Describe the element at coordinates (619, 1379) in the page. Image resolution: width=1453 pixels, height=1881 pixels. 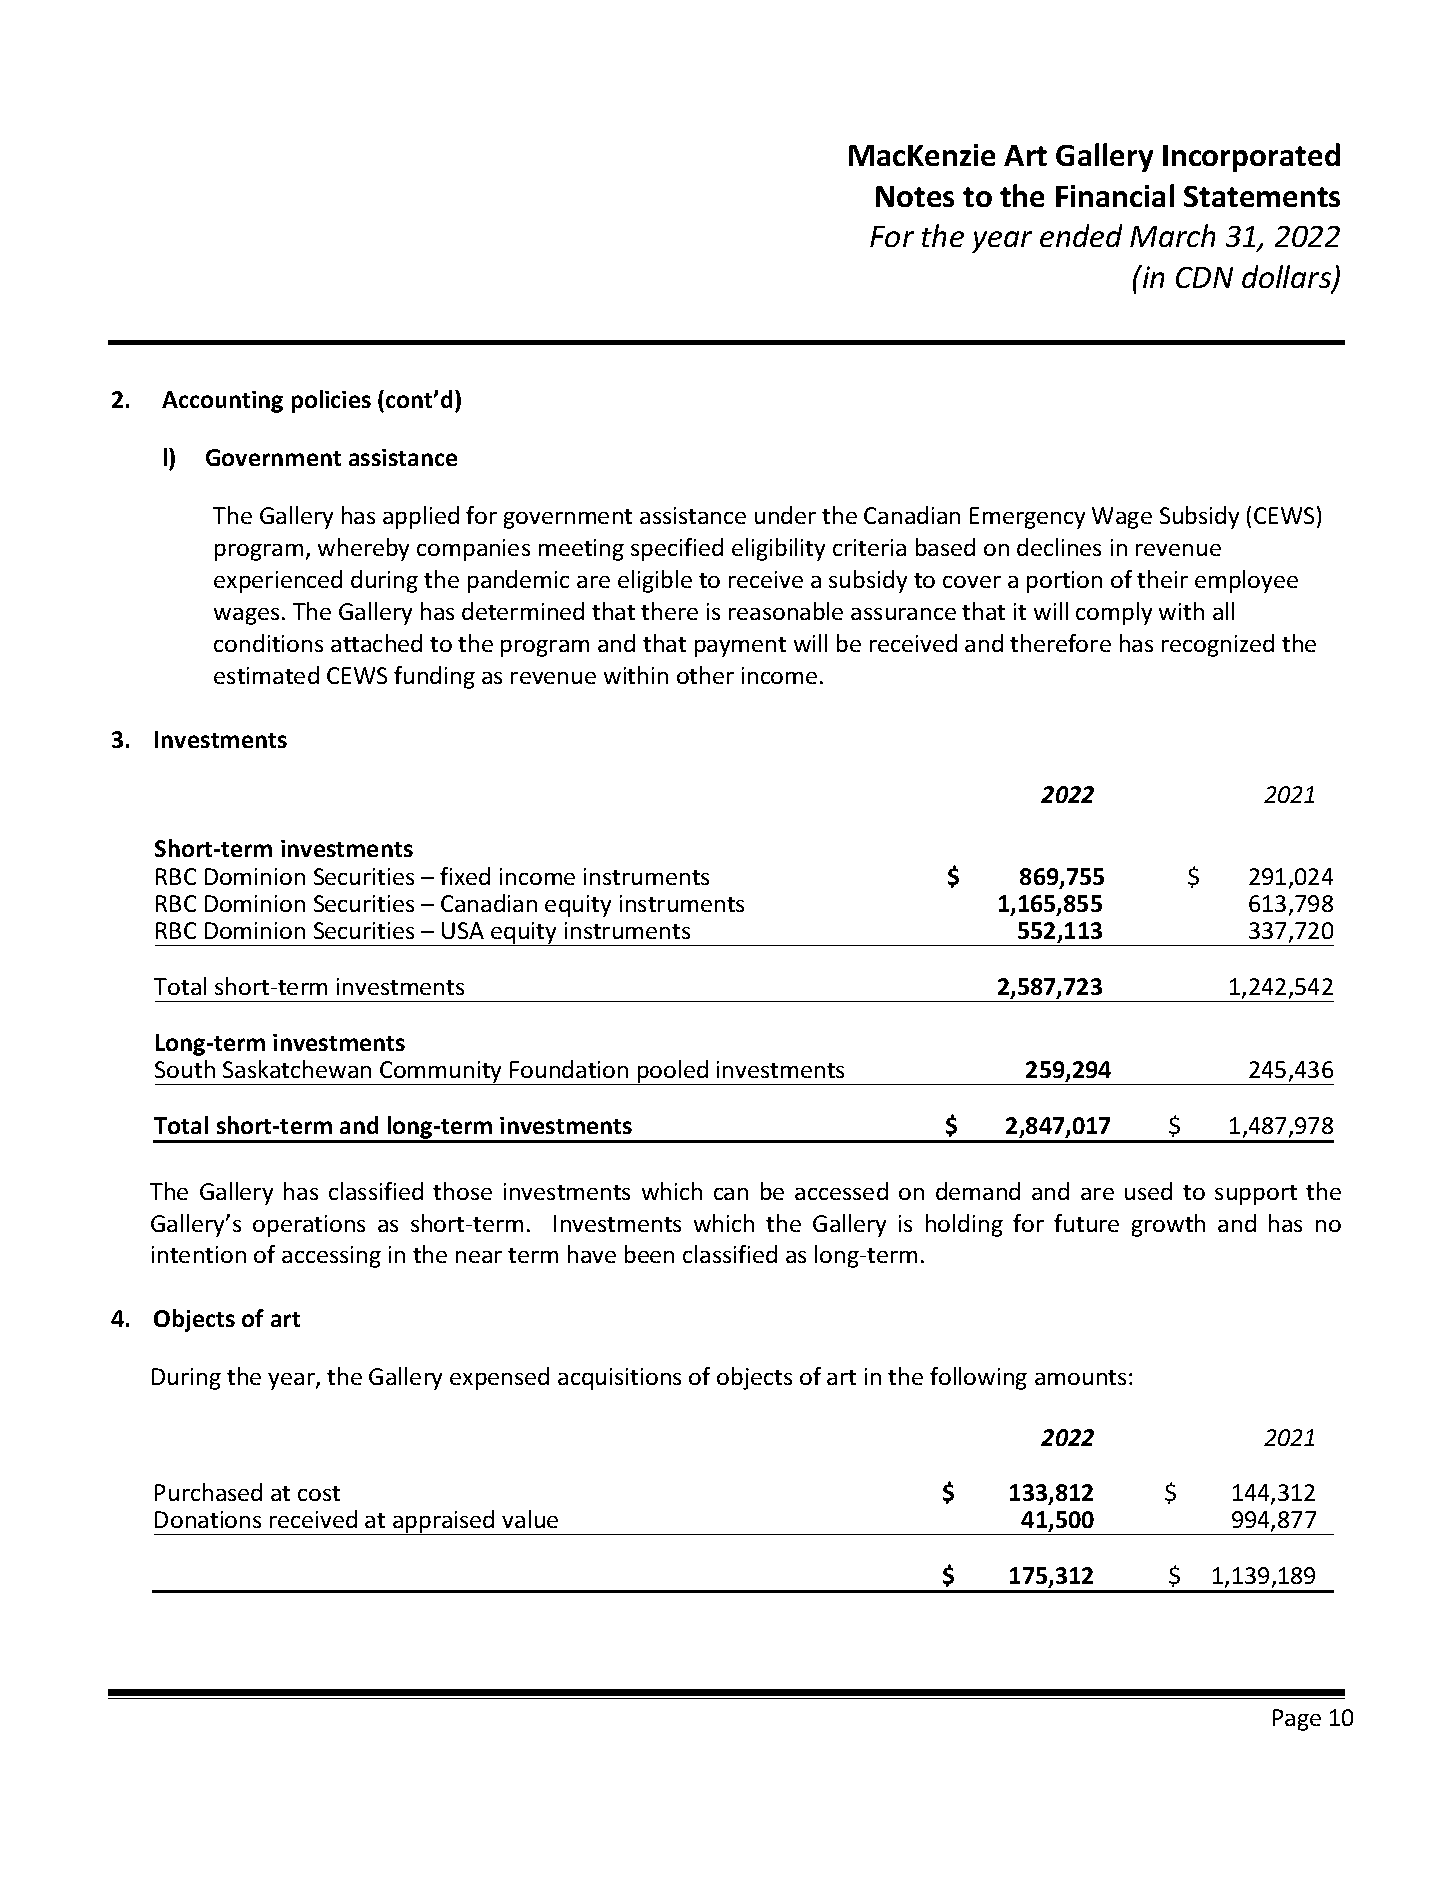
I see `acquisitions` at that location.
